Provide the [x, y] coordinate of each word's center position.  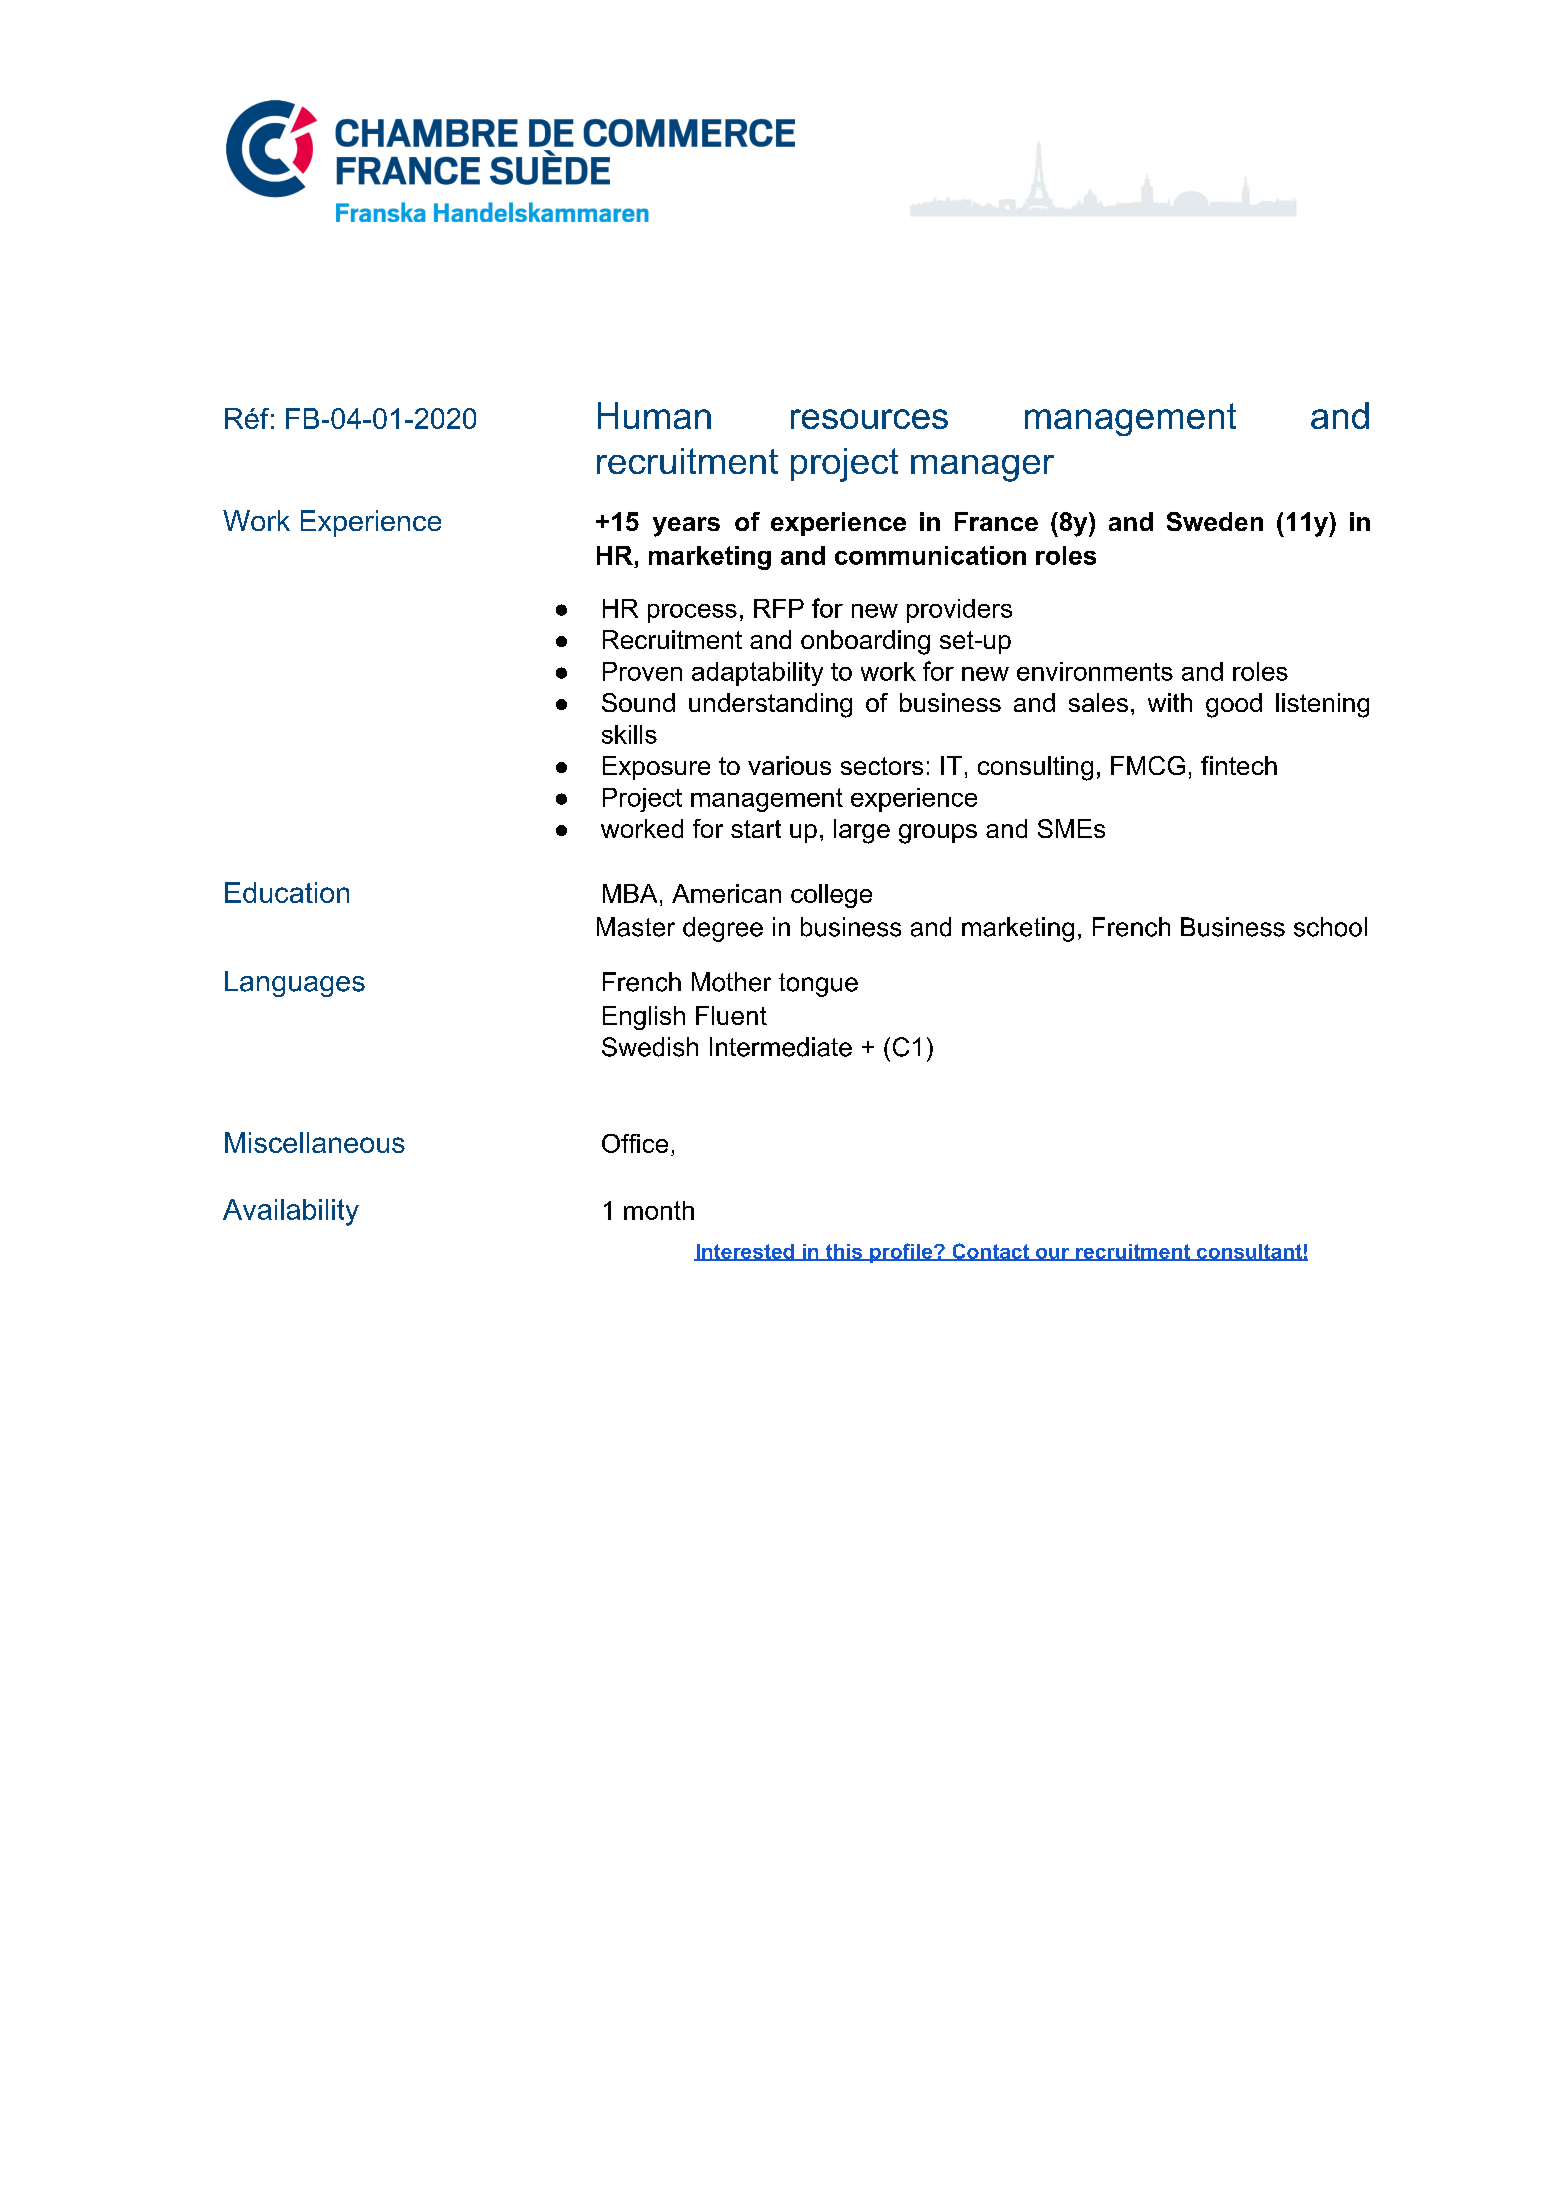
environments [1095, 671]
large [862, 831]
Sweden [1215, 521]
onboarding [865, 642]
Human [654, 415]
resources [869, 419]
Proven [642, 671]
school [1330, 927]
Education [287, 892]
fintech [1239, 765]
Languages [295, 984]
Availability [291, 1212]
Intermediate [781, 1047]
